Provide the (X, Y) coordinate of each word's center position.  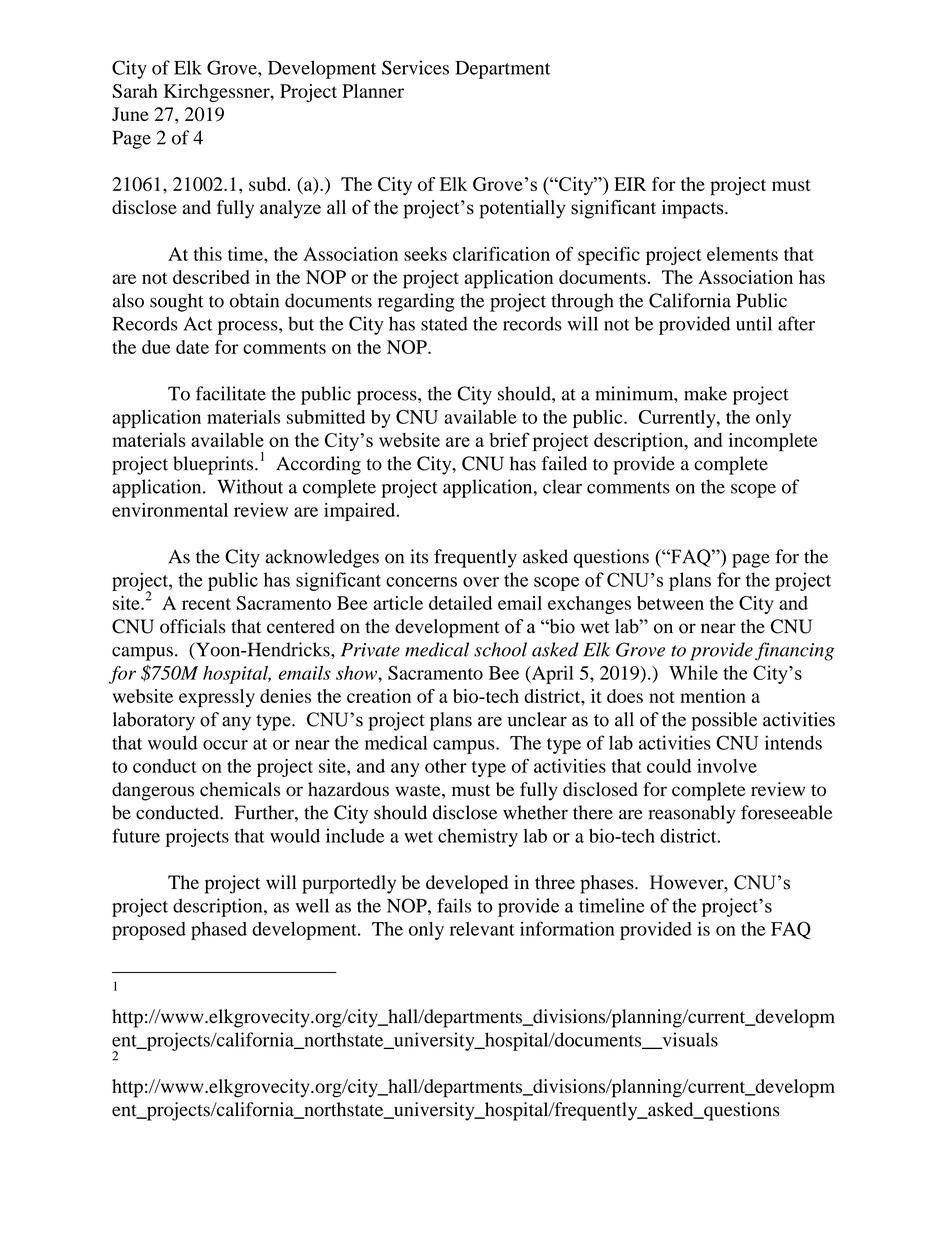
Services (415, 67)
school (500, 649)
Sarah (135, 91)
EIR (630, 184)
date (192, 347)
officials (193, 626)
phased (219, 931)
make (705, 393)
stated (444, 323)
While (693, 672)
